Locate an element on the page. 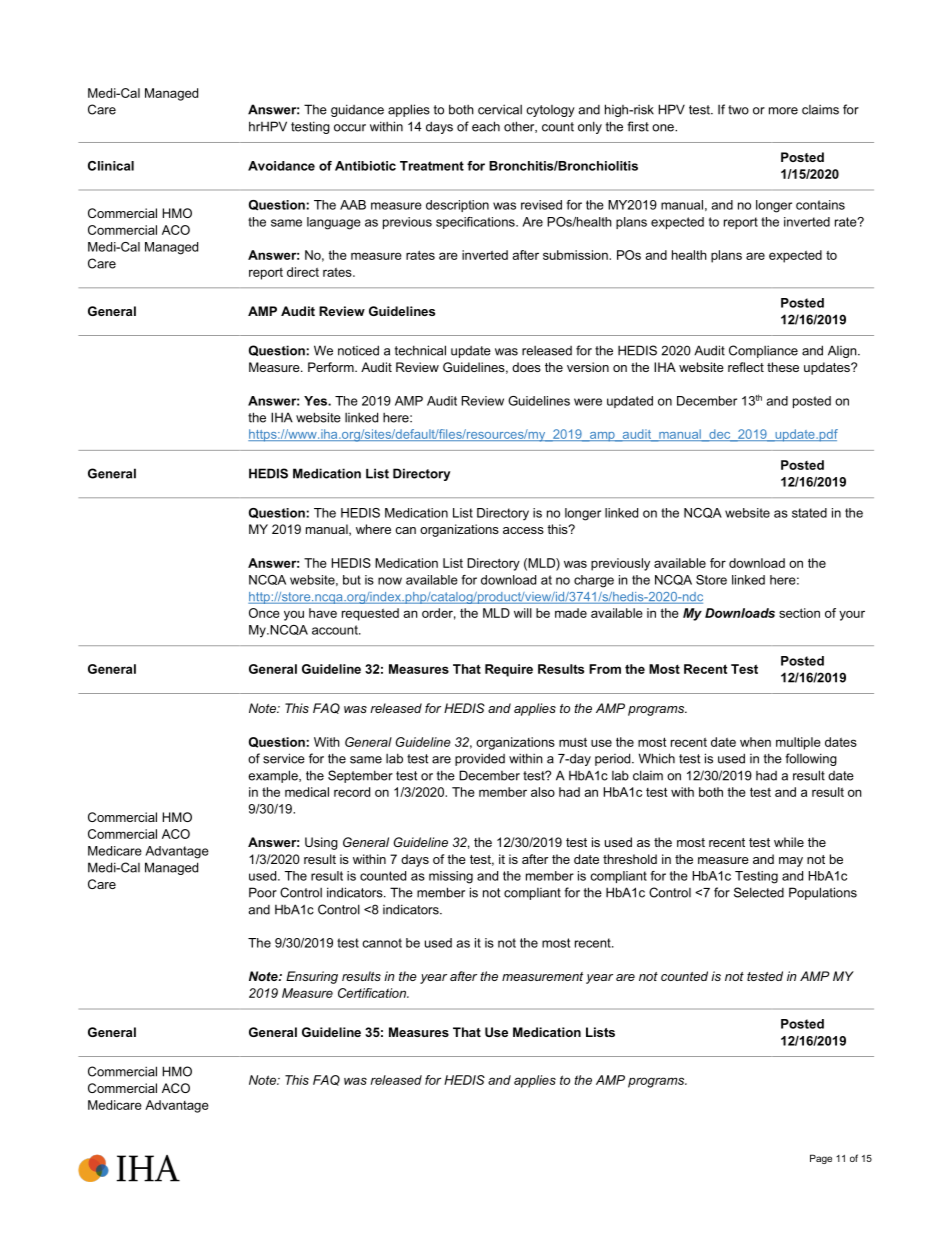 Image resolution: width=952 pixels, height=1233 pixels. access is located at coordinates (523, 530).
